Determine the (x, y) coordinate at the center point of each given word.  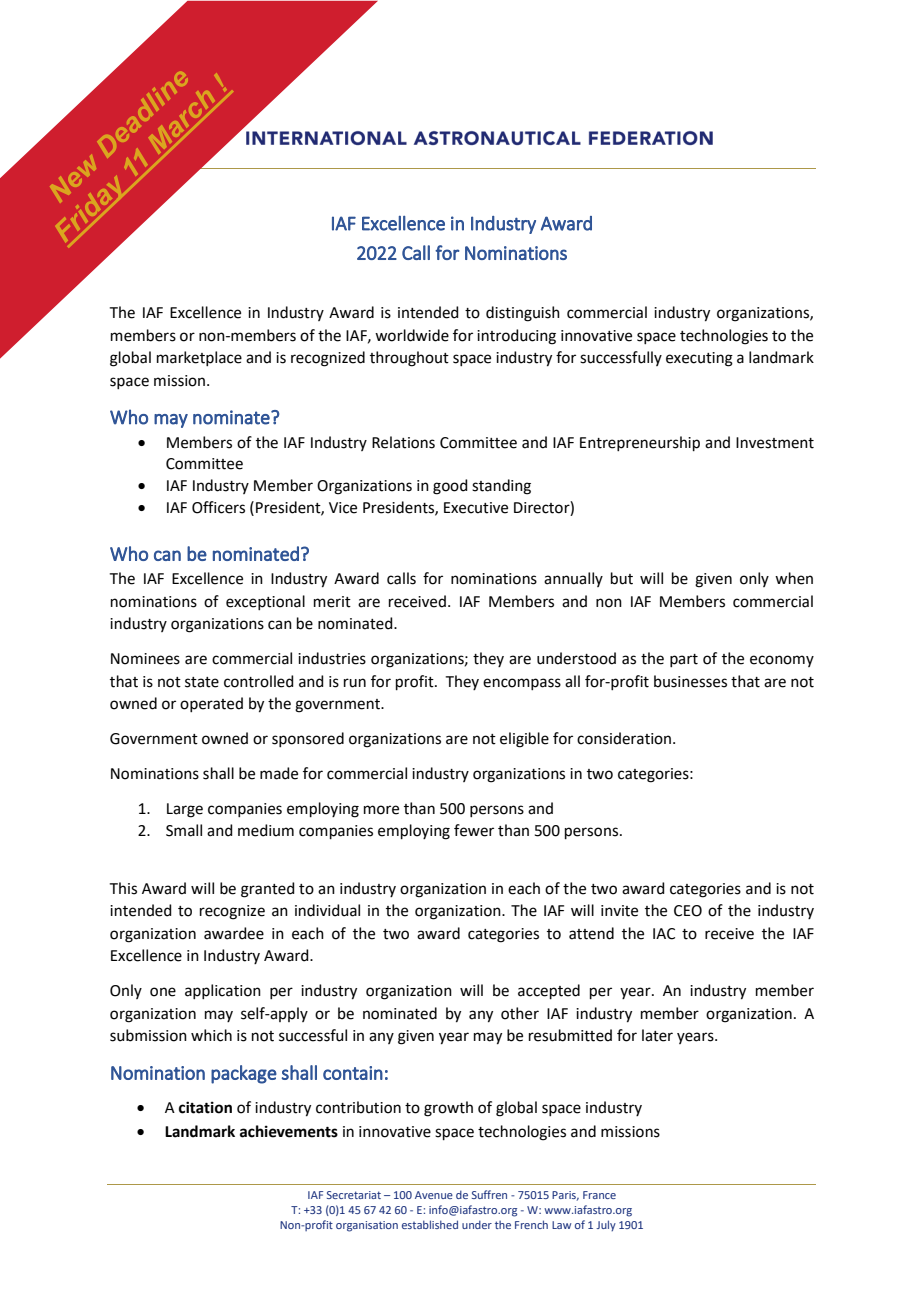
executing (699, 359)
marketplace (199, 358)
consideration (624, 738)
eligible (524, 740)
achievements (289, 1131)
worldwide (412, 335)
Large (185, 810)
